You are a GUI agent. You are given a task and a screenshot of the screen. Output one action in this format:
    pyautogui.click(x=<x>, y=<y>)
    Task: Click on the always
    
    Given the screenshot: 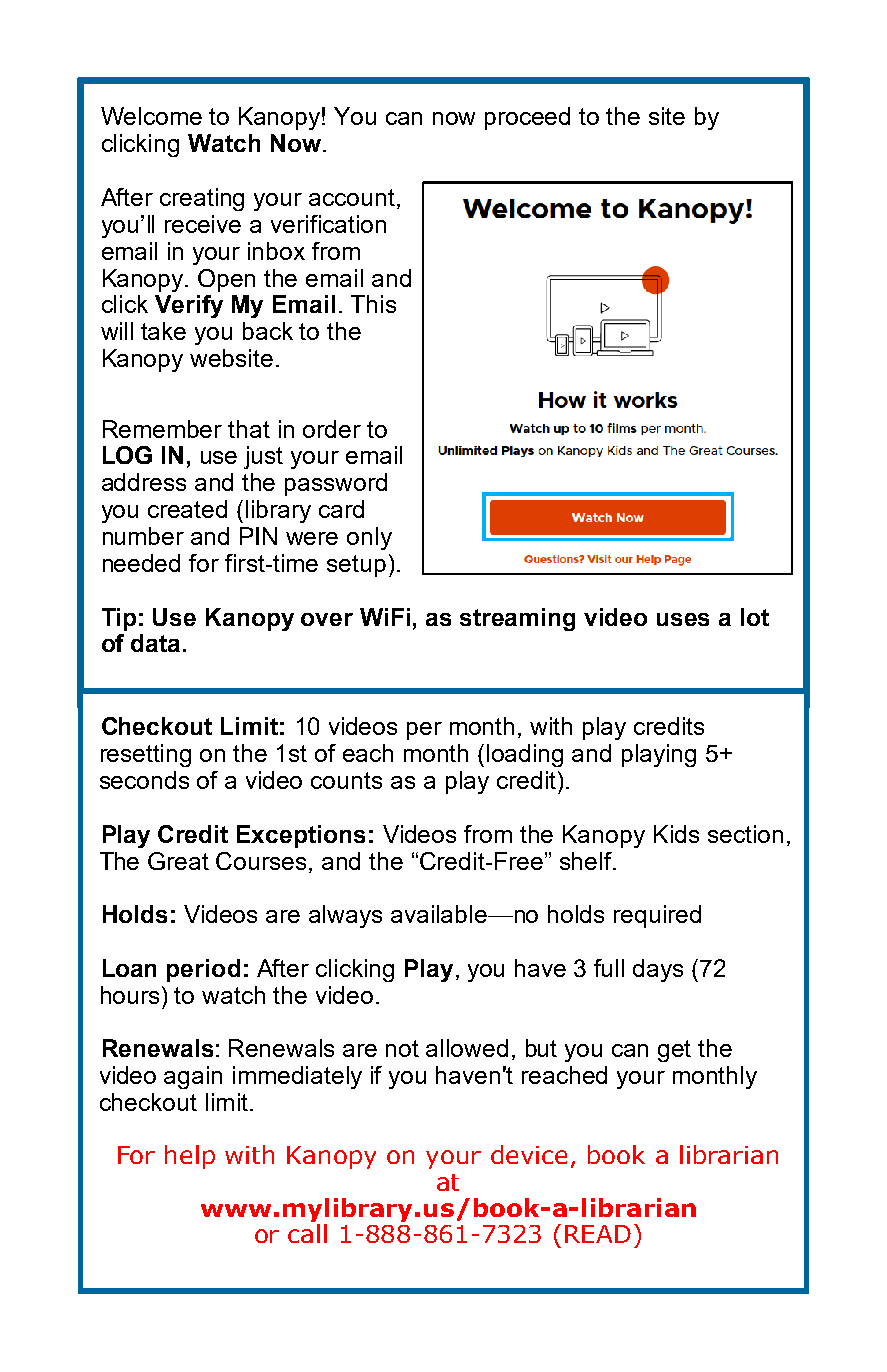 What is the action you would take?
    pyautogui.click(x=345, y=916)
